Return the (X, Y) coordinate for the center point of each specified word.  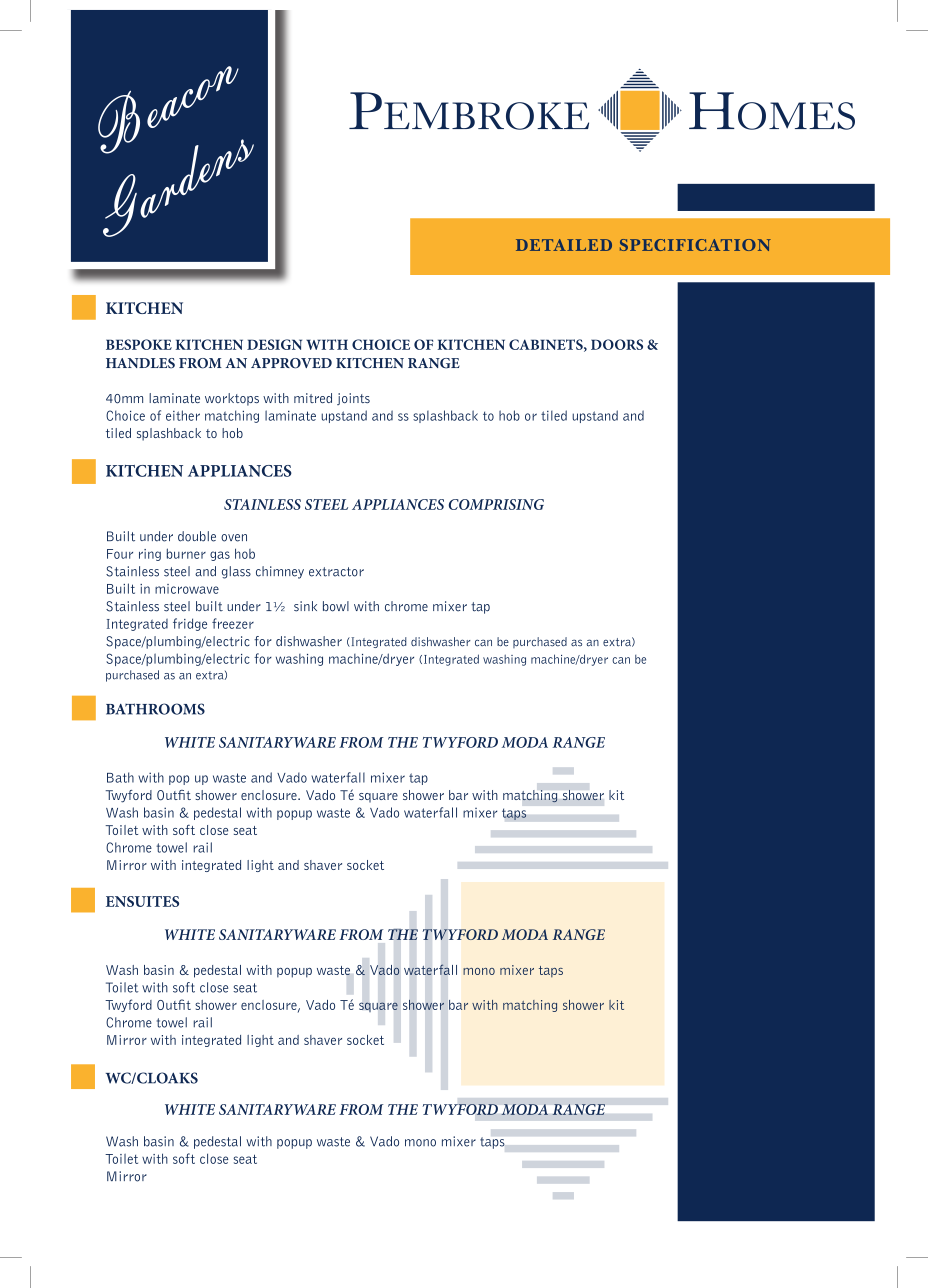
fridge (190, 624)
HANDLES (140, 363)
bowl (336, 606)
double (197, 536)
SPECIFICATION (695, 245)
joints (353, 399)
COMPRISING (496, 504)
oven (234, 538)
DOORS (617, 344)
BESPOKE (139, 344)
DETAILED (564, 245)
